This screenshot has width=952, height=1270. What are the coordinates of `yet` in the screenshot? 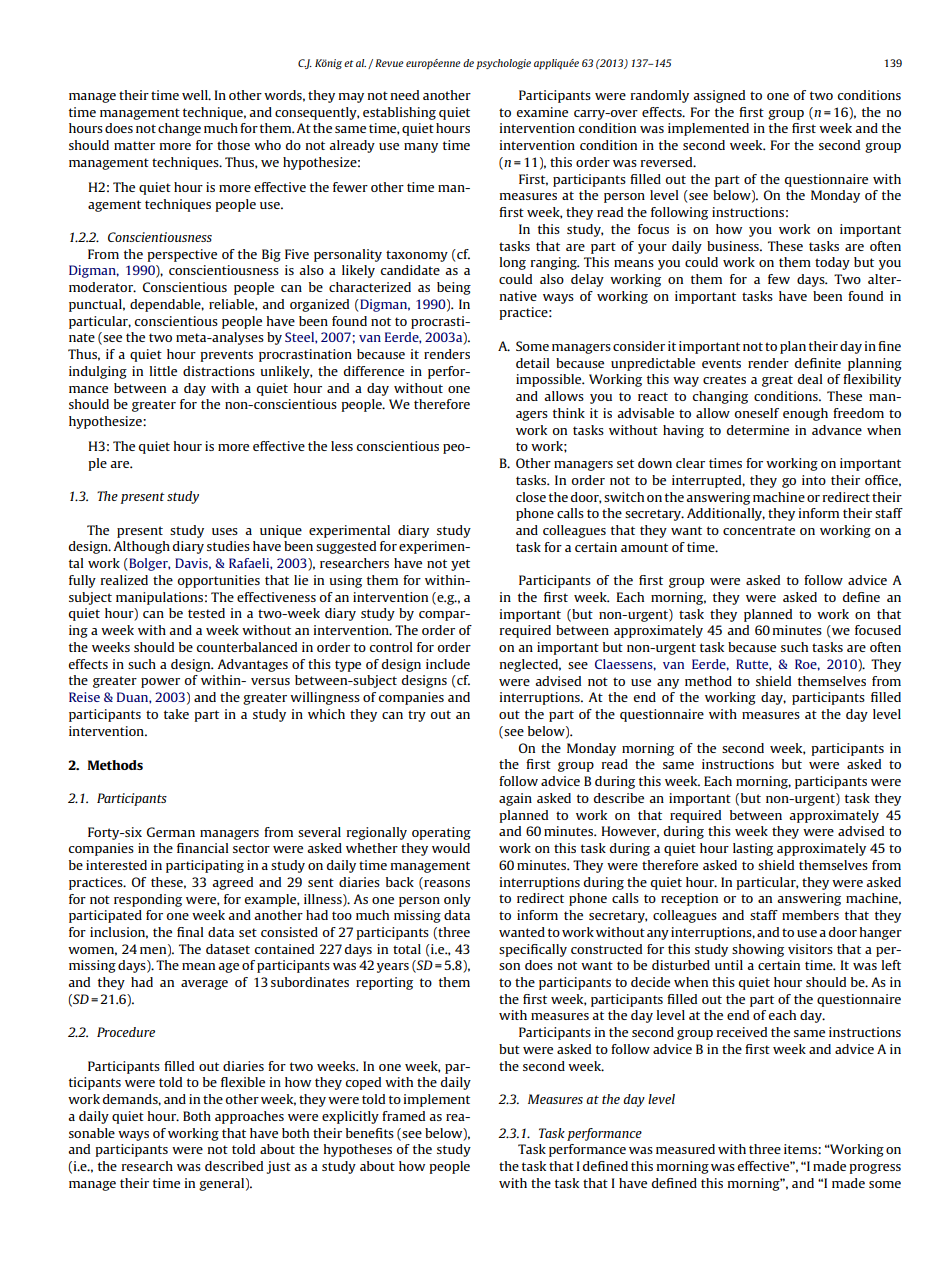 It's located at (460, 565).
